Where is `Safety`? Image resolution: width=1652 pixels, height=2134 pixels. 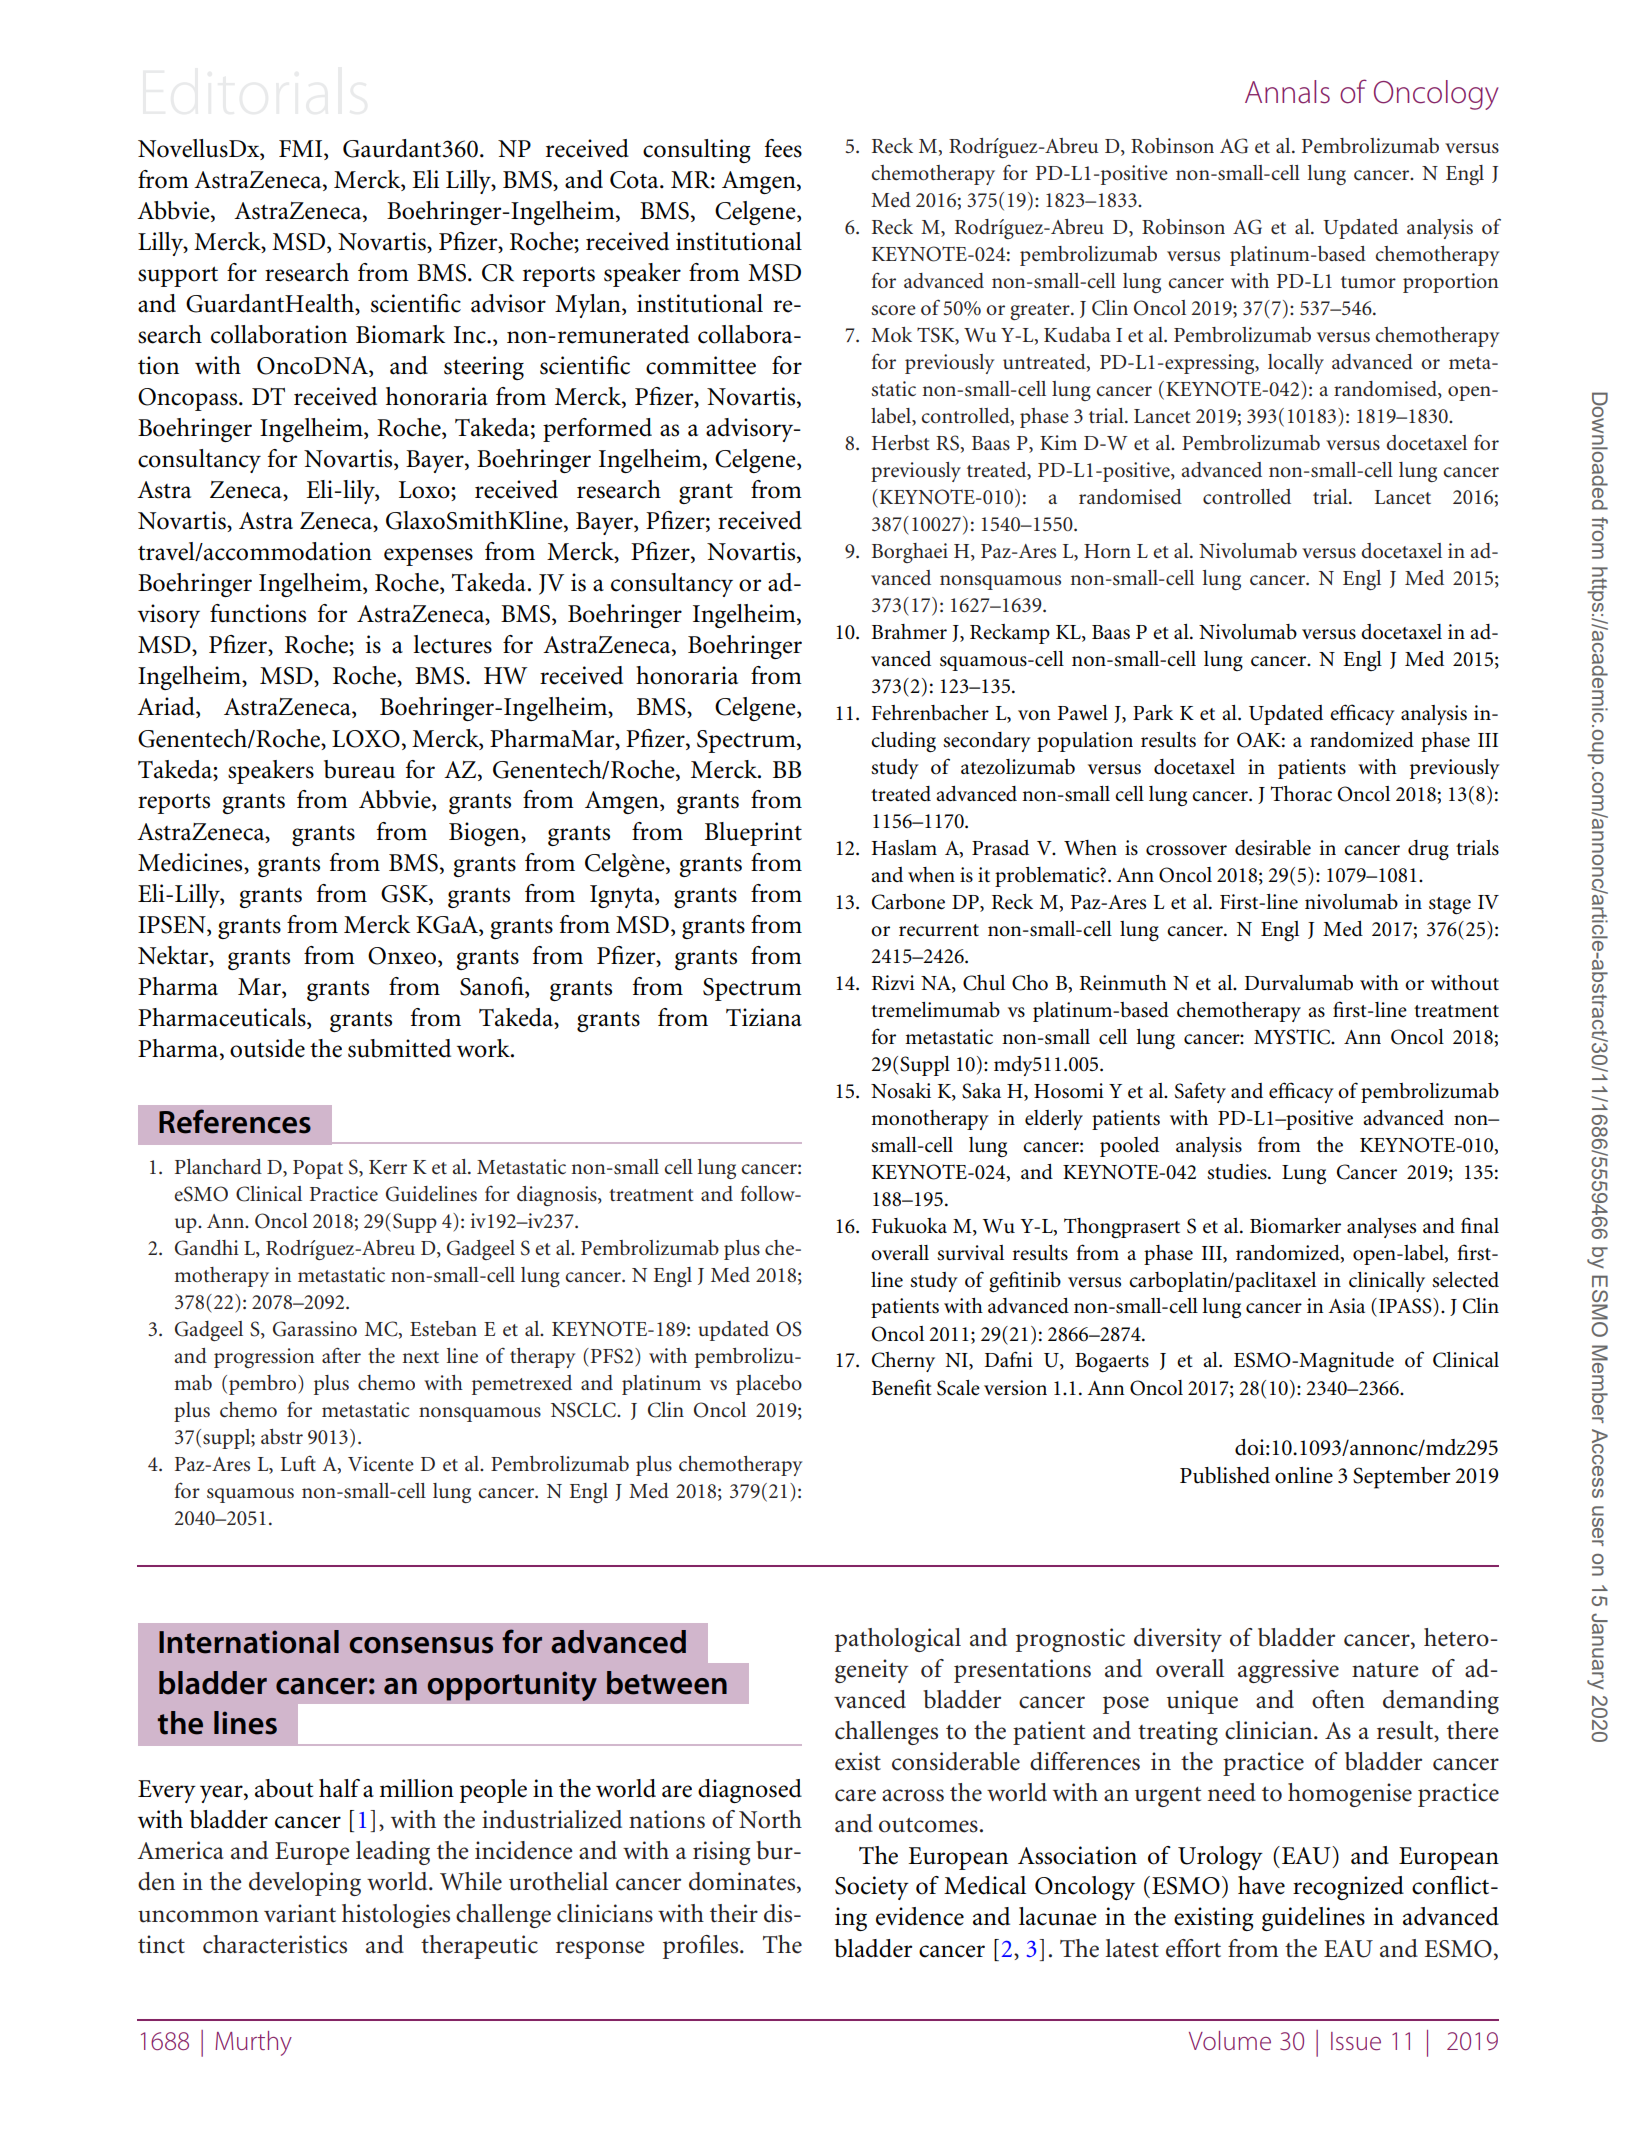 Safety is located at coordinates (1200, 1092).
